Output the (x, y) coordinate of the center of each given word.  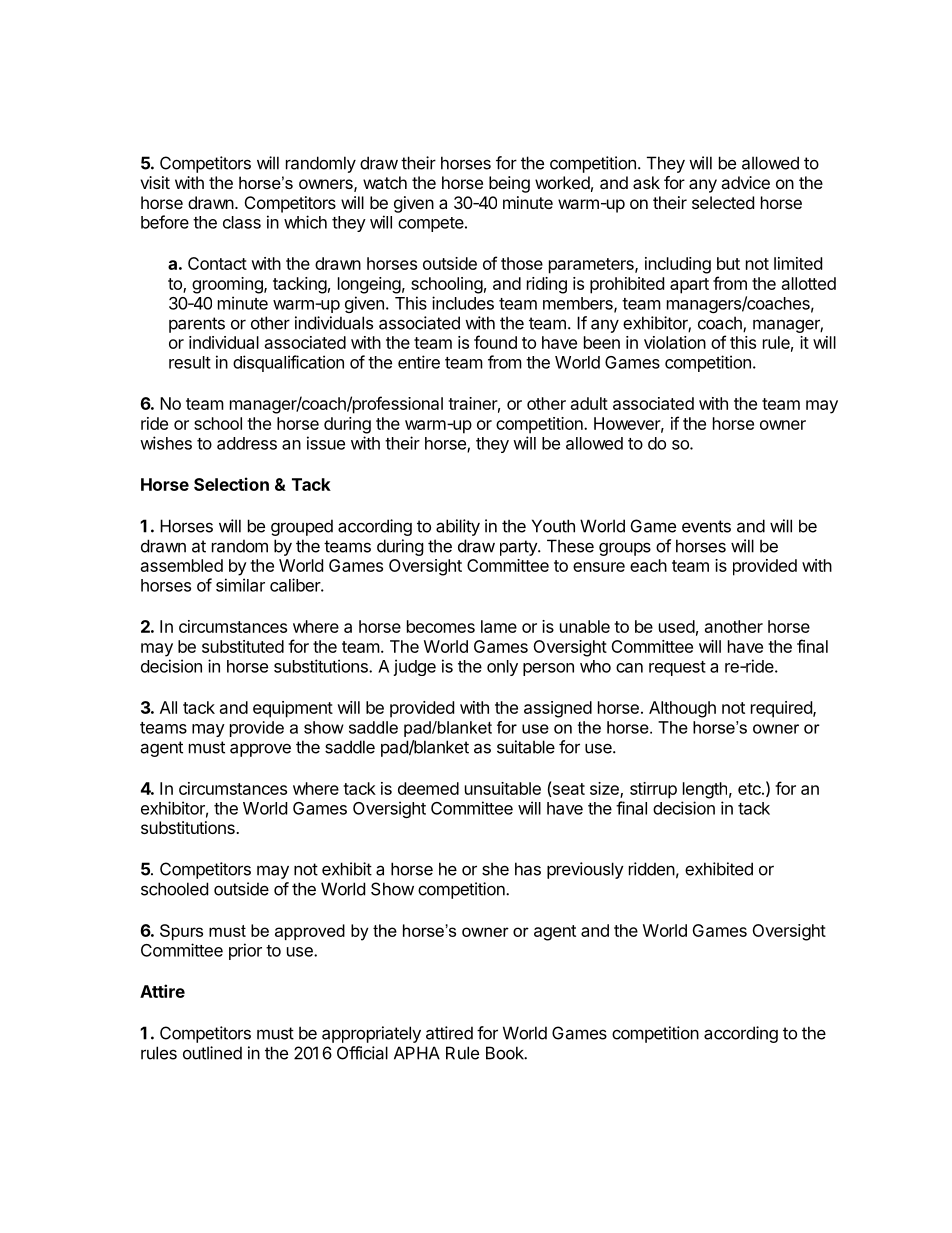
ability (458, 527)
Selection (231, 484)
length (705, 790)
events (706, 526)
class (242, 222)
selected (723, 202)
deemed (428, 788)
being (509, 184)
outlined (212, 1053)
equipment (293, 709)
